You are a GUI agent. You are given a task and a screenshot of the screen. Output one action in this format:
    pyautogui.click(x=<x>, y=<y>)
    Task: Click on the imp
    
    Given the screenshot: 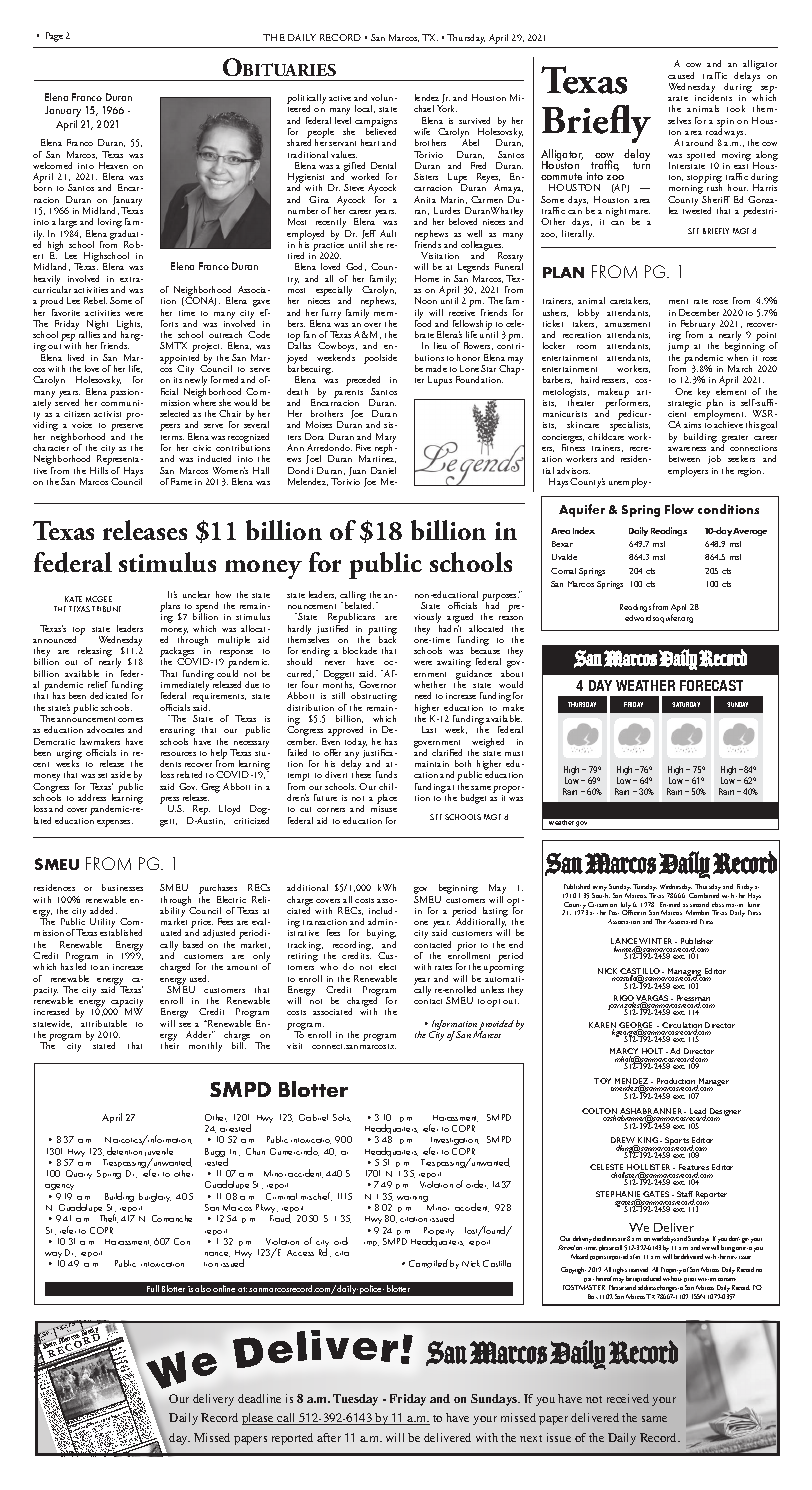 What is the action you would take?
    pyautogui.click(x=371, y=1243)
